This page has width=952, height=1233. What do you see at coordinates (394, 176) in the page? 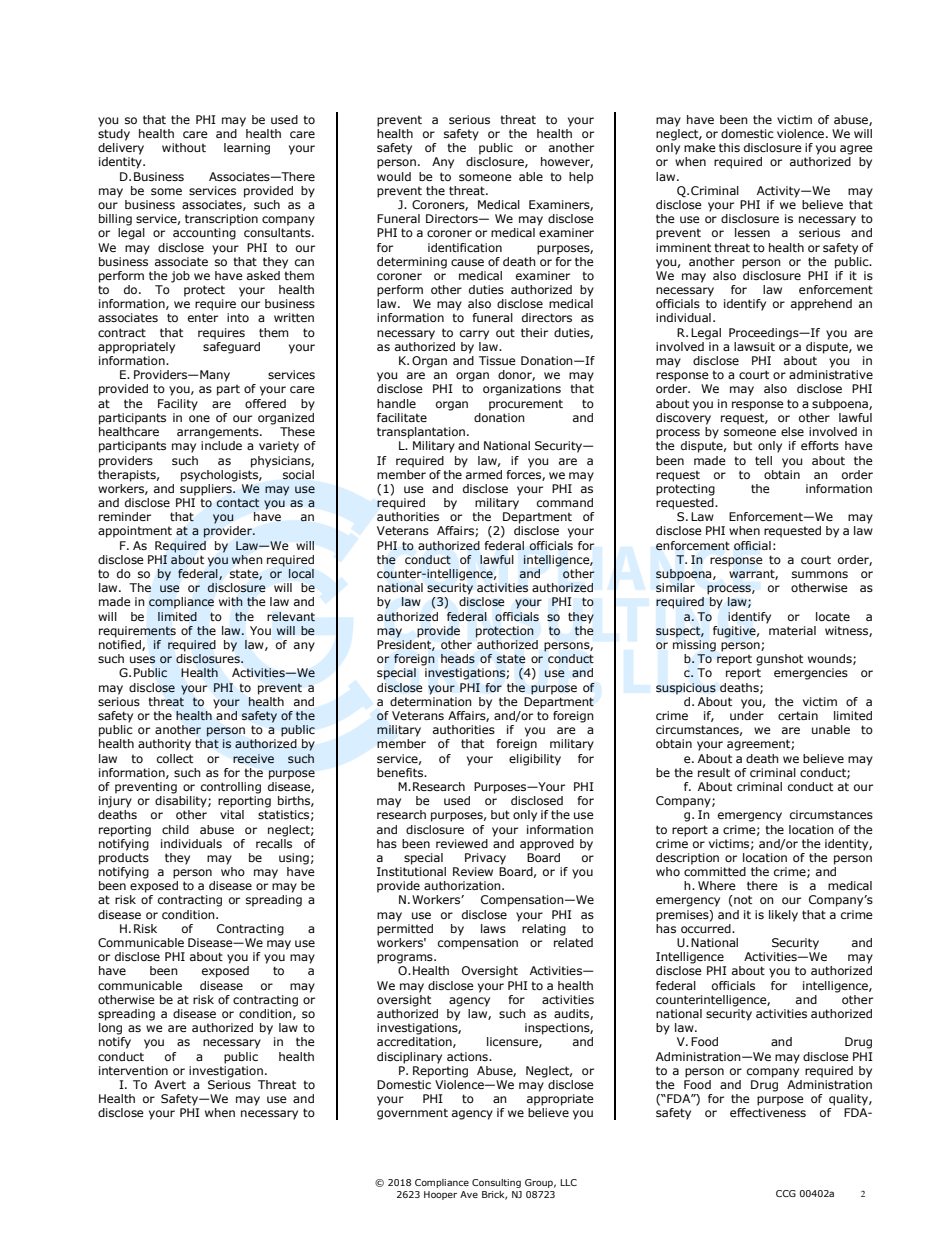
I see `would` at bounding box center [394, 176].
